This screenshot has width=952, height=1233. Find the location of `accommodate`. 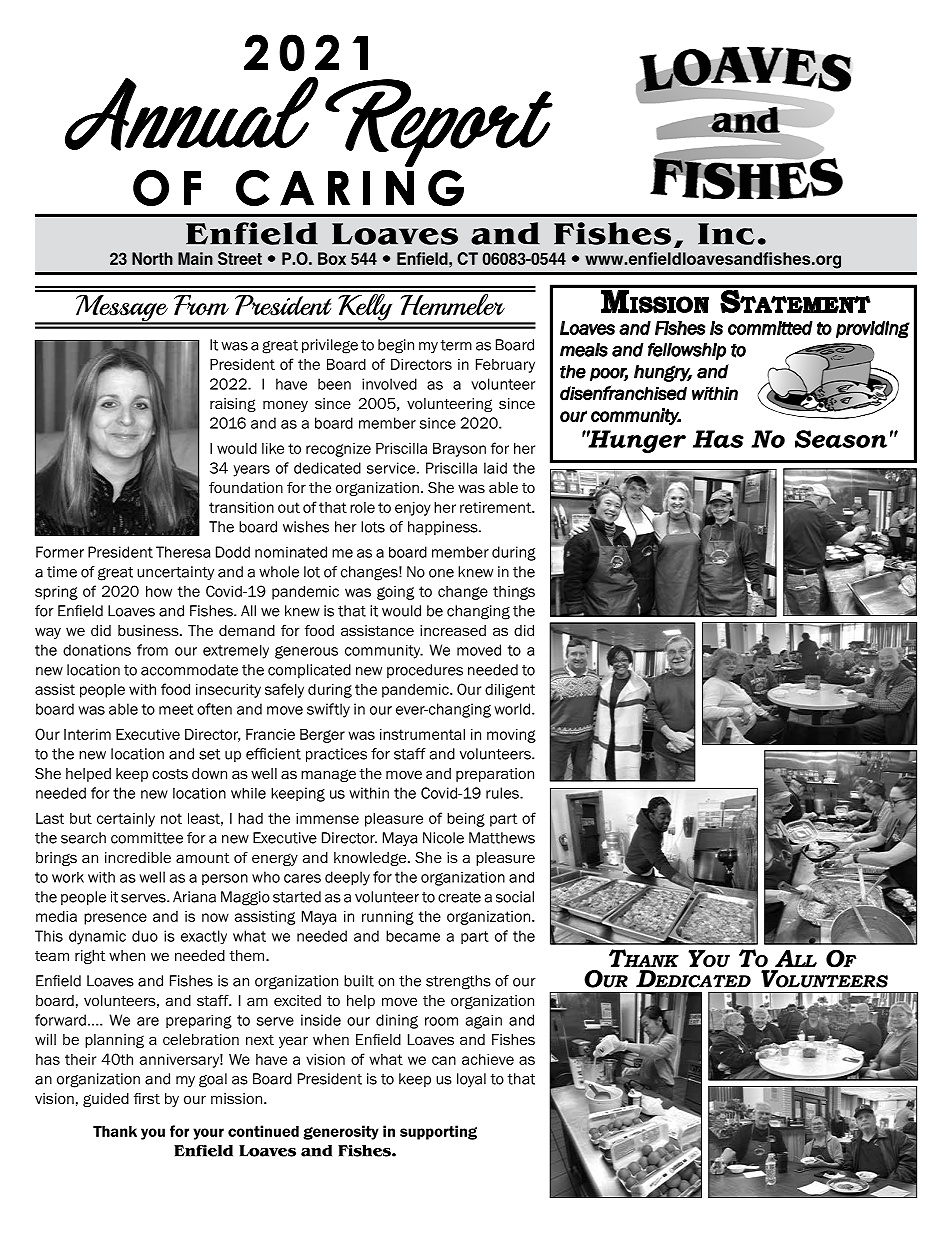

accommodate is located at coordinates (189, 670).
